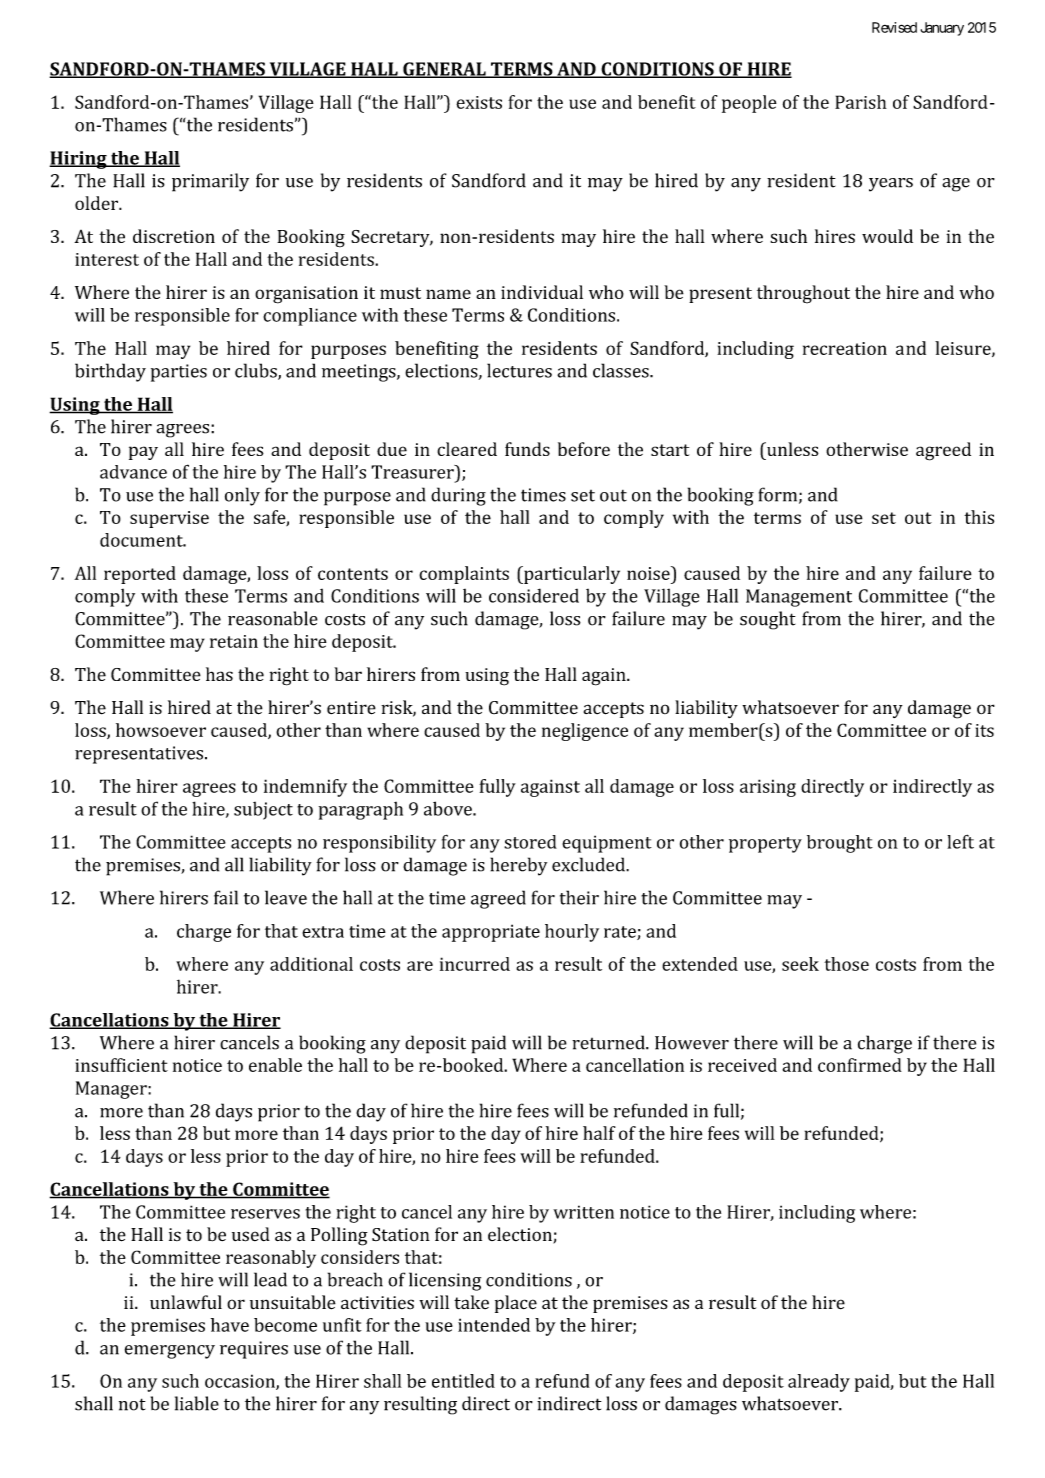 Image resolution: width=1045 pixels, height=1478 pixels. What do you see at coordinates (170, 1352) in the screenshot?
I see `emergency` at bounding box center [170, 1352].
